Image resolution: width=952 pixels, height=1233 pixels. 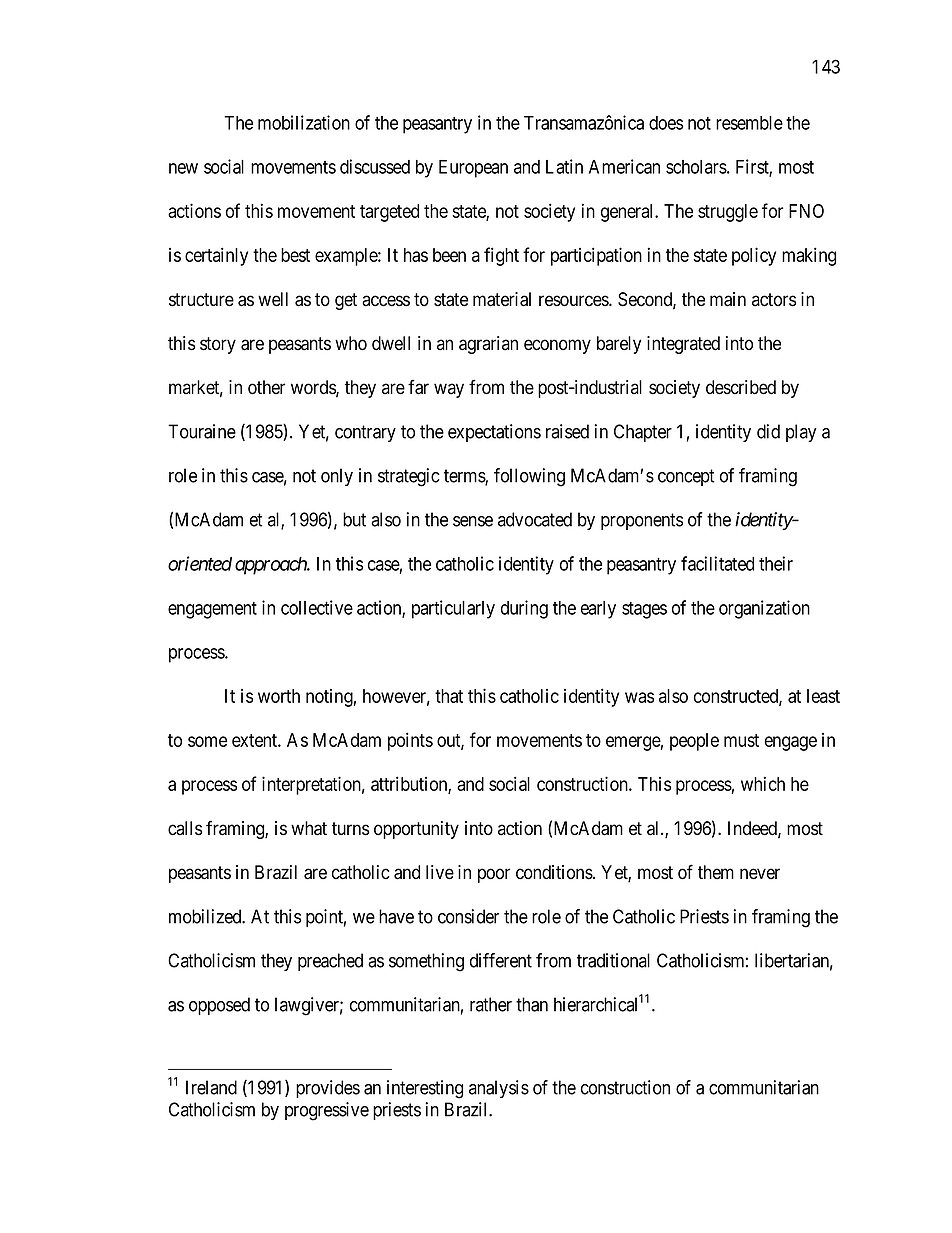 I want to click on resemble, so click(x=749, y=123).
